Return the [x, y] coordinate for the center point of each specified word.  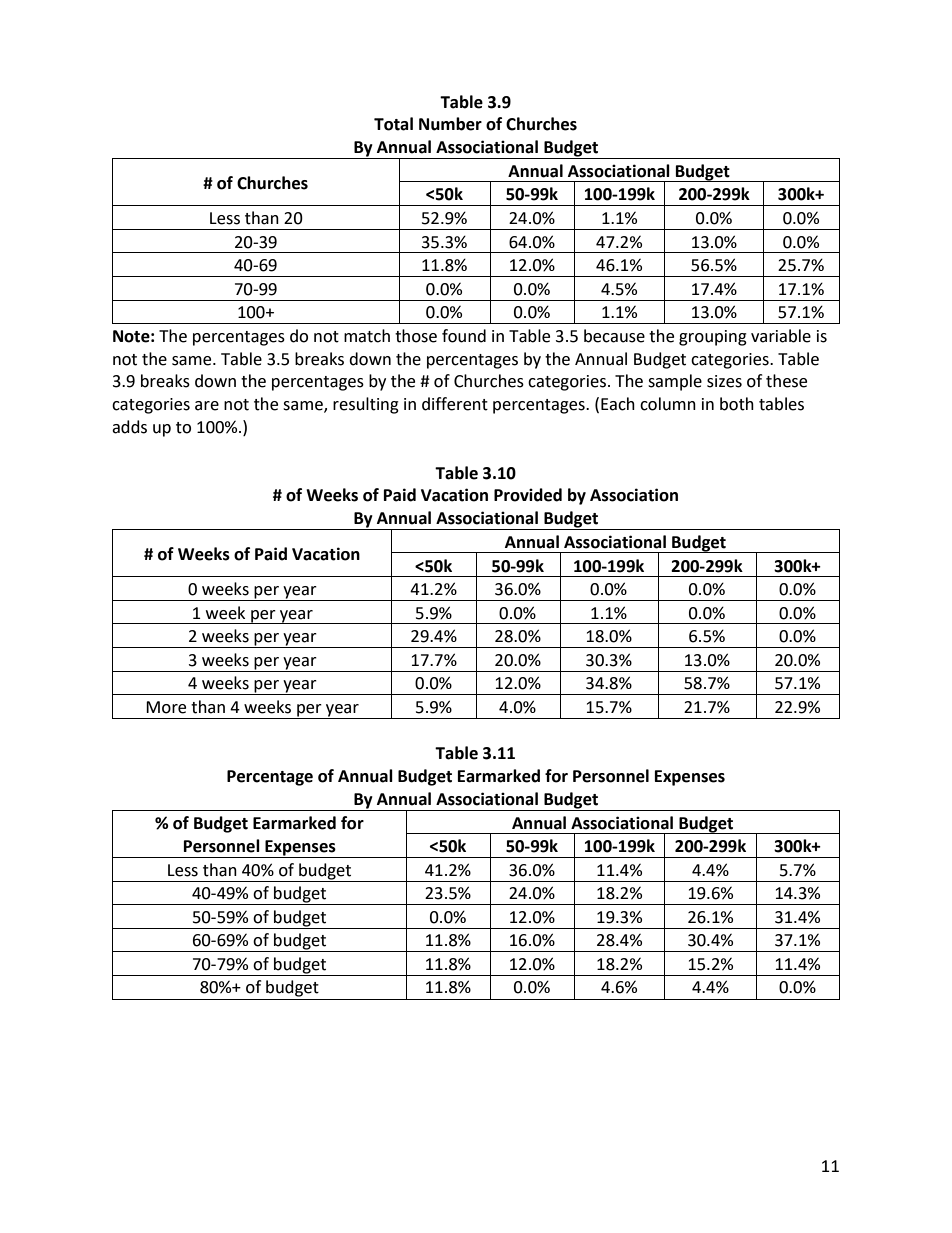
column [668, 404]
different [455, 404]
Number [450, 124]
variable [781, 336]
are [207, 406]
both [737, 404]
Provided [528, 495]
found [464, 336]
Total [393, 124]
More [166, 707]
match [367, 336]
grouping [713, 338]
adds [129, 427]
